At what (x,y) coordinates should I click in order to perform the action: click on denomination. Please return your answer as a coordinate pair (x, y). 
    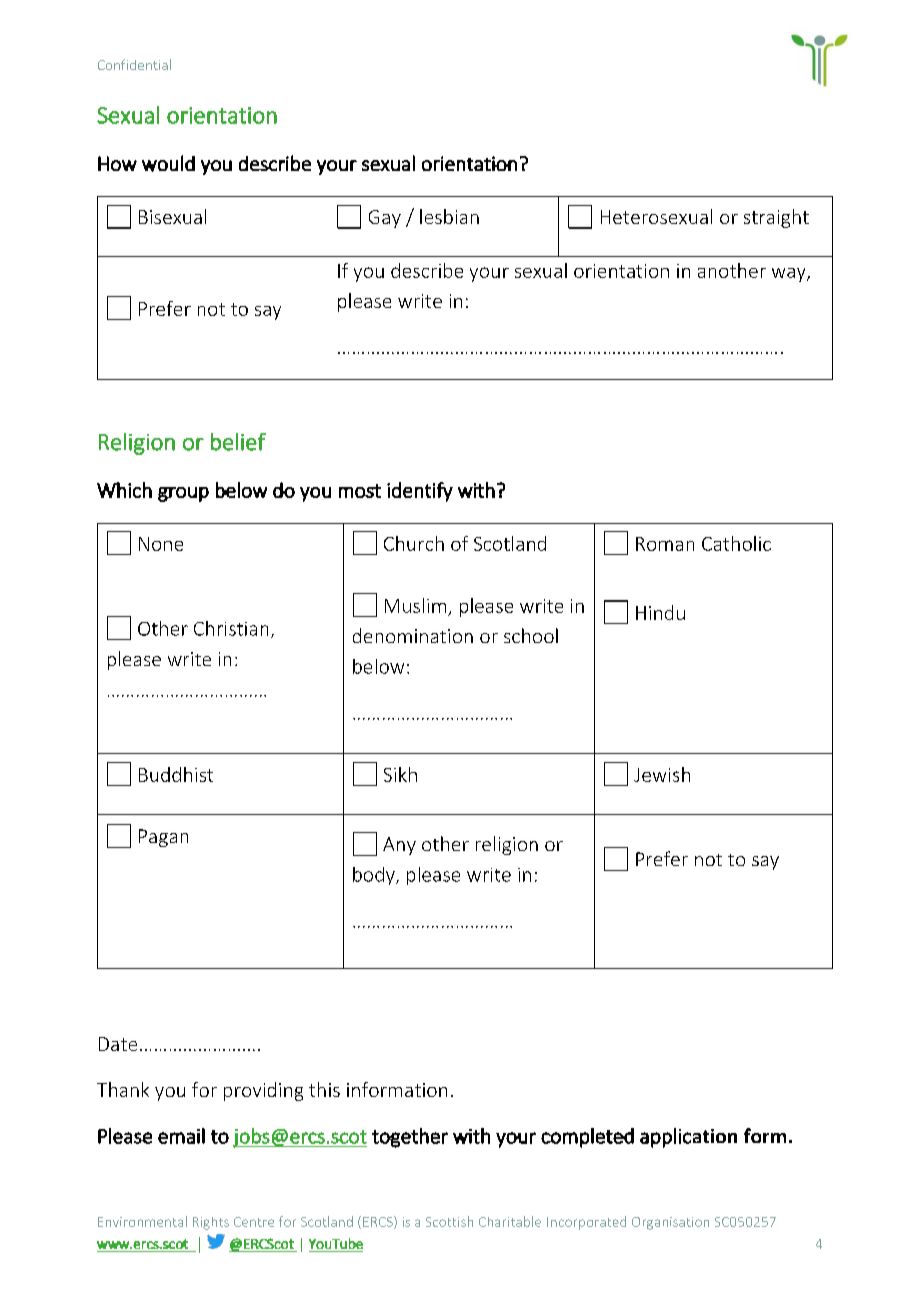
    Looking at the image, I should click on (413, 635).
